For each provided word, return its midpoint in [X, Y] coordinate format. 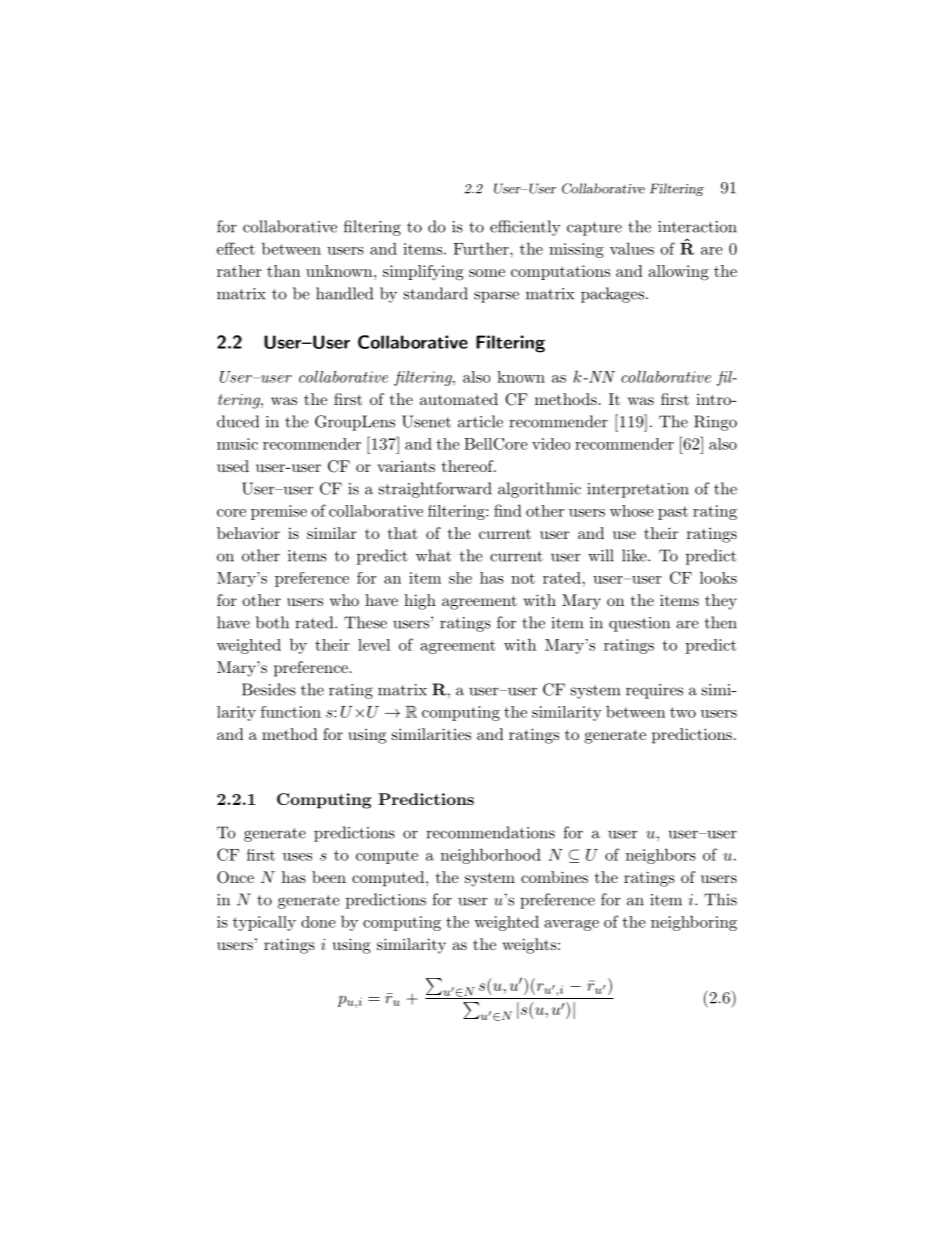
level [374, 645]
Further [482, 248]
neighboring [694, 923]
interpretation [638, 490]
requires [654, 691]
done [318, 922]
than [283, 271]
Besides [269, 689]
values [632, 248]
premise [279, 512]
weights [530, 946]
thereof [469, 466]
